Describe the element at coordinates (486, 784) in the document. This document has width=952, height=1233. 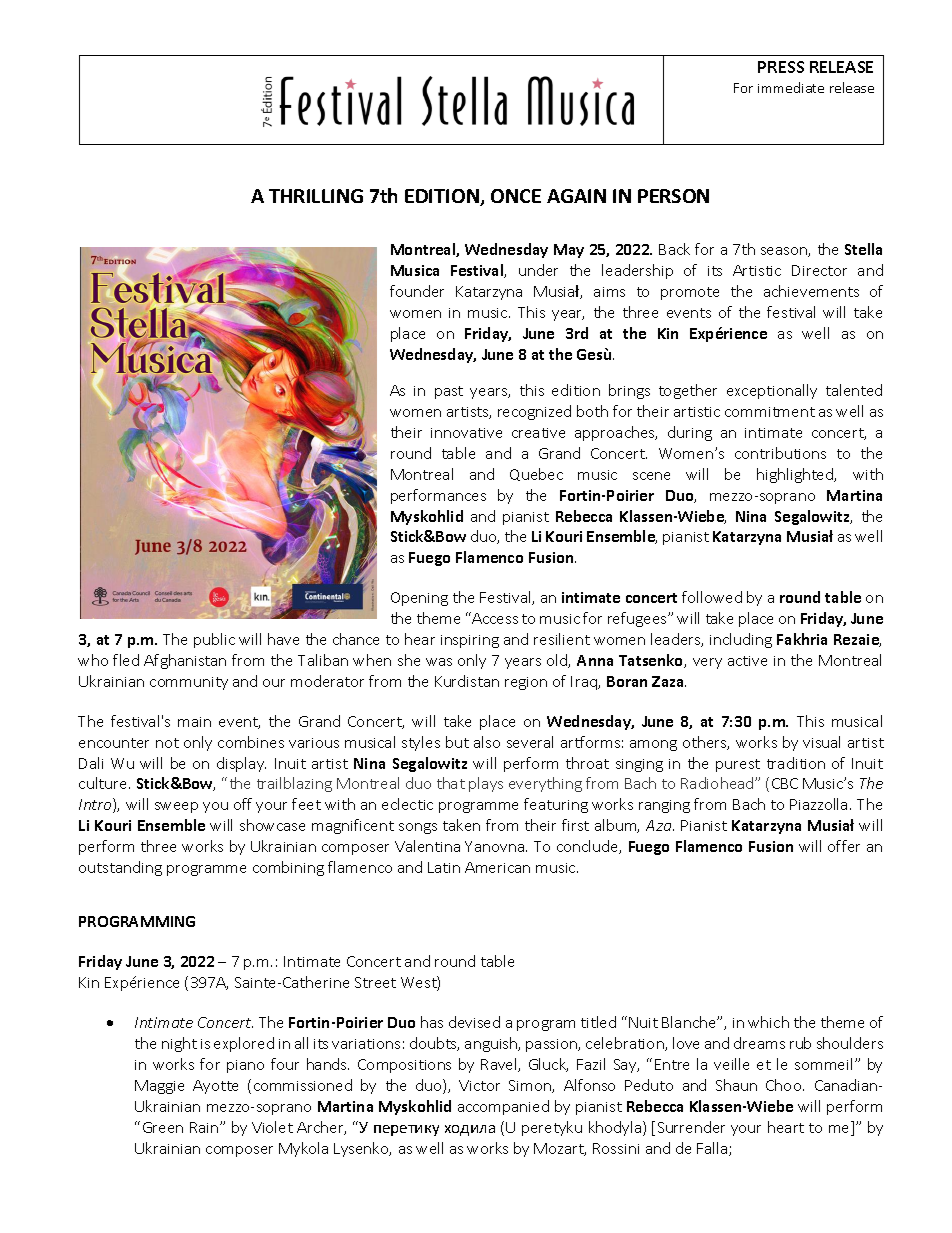
I see `plays` at that location.
